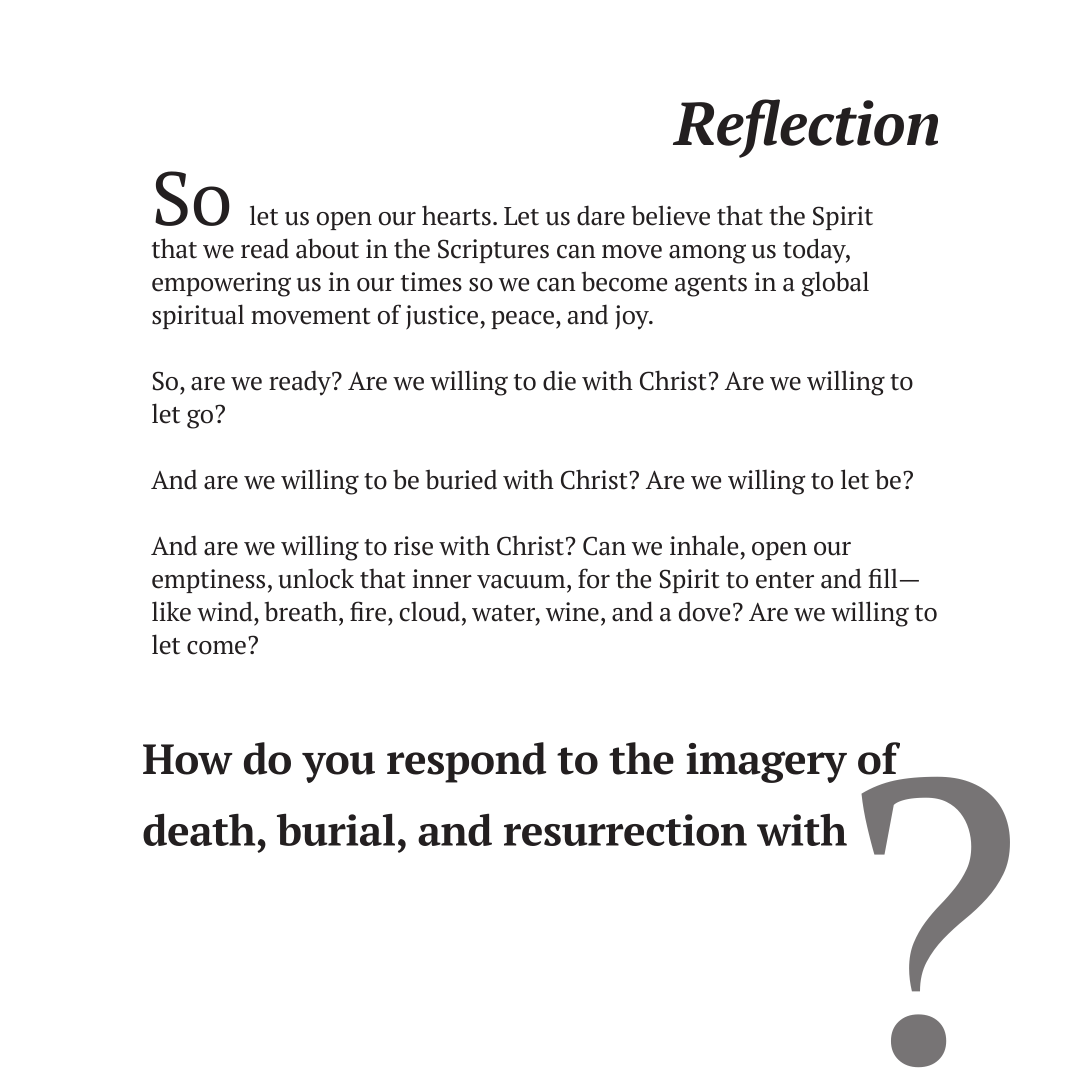 This screenshot has height=1092, width=1092. I want to click on agents, so click(711, 286).
